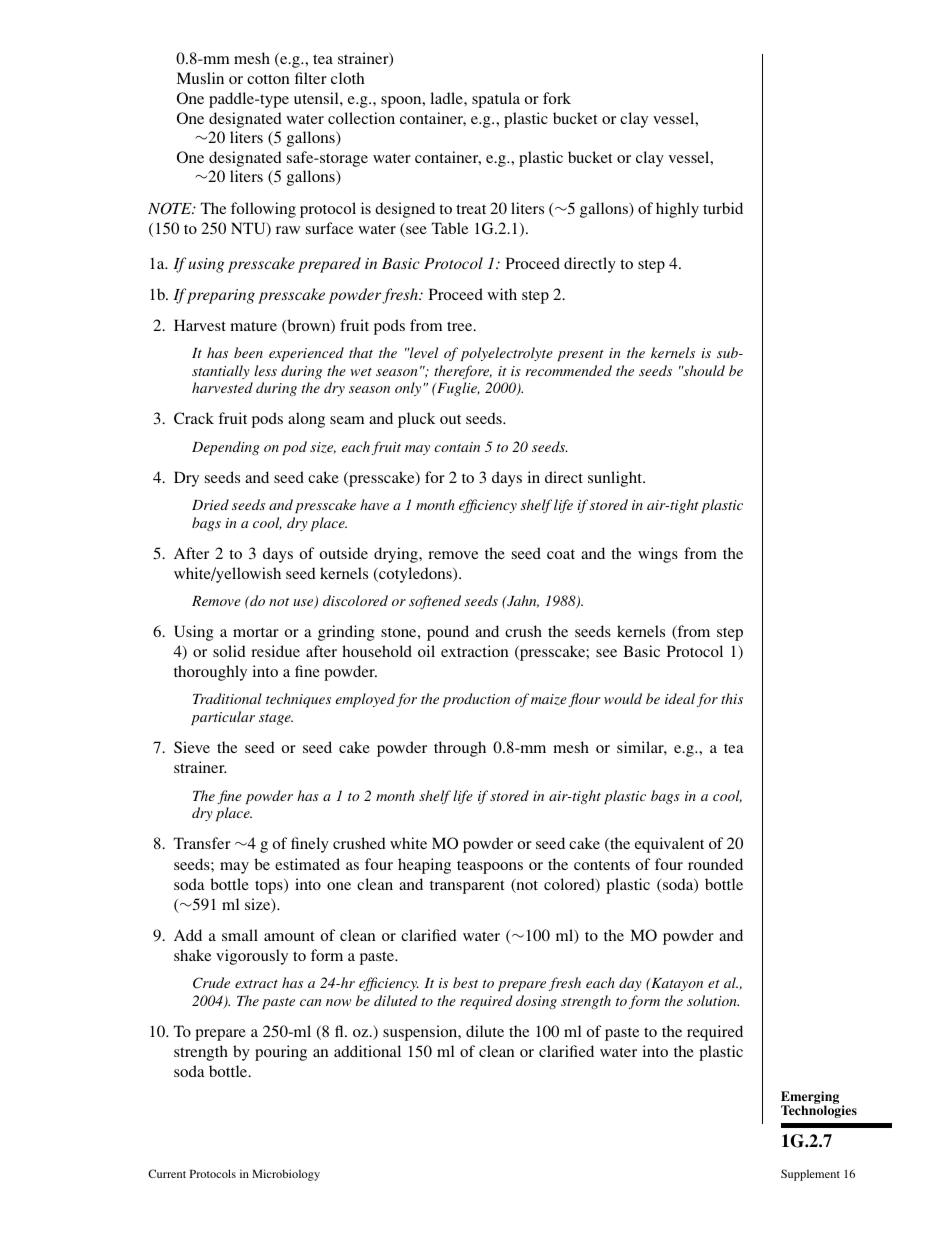 This screenshot has width=952, height=1233. What do you see at coordinates (286, 1175) in the screenshot?
I see `Microbiology` at bounding box center [286, 1175].
